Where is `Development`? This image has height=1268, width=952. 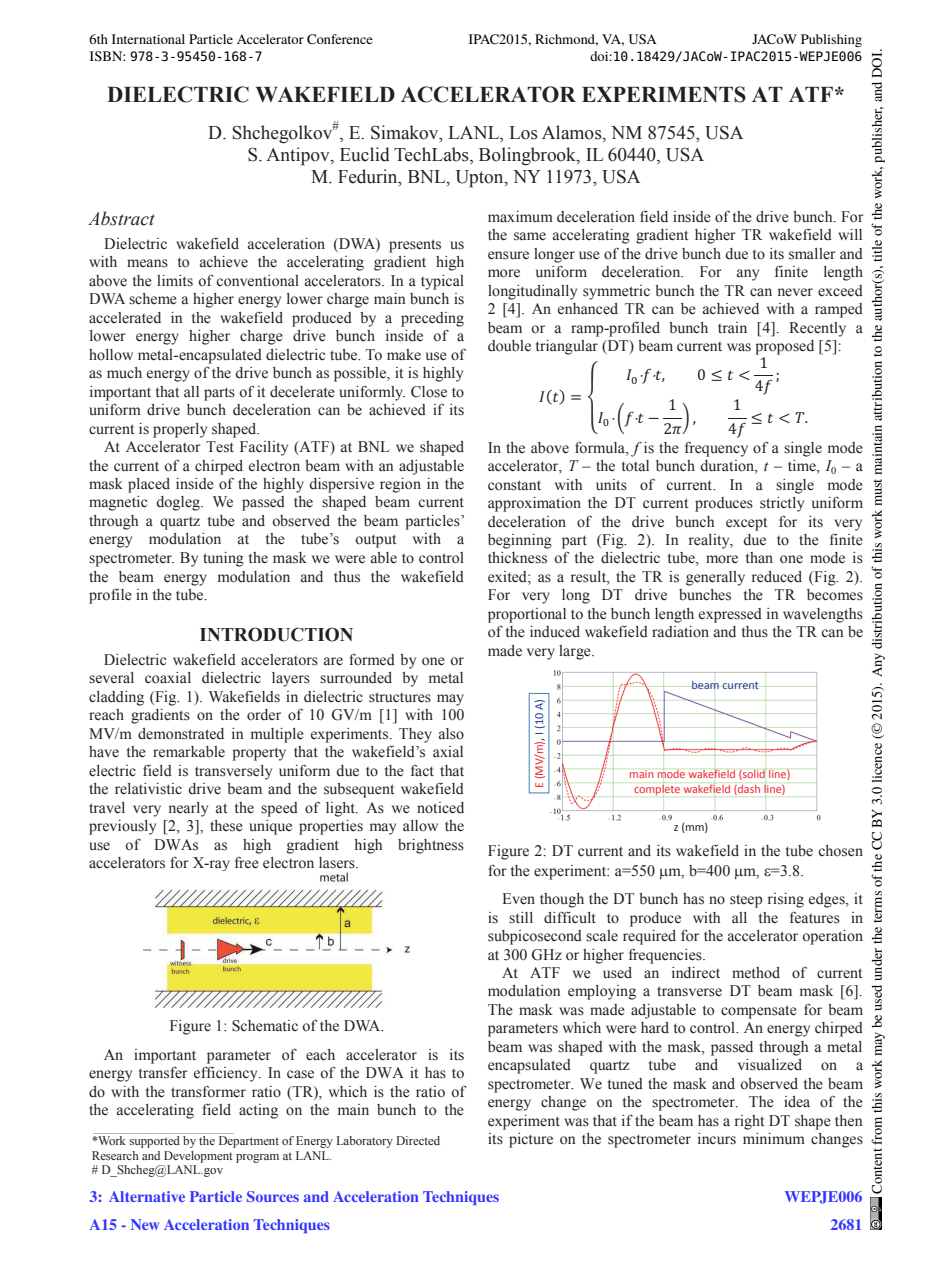
Development is located at coordinates (198, 1157).
